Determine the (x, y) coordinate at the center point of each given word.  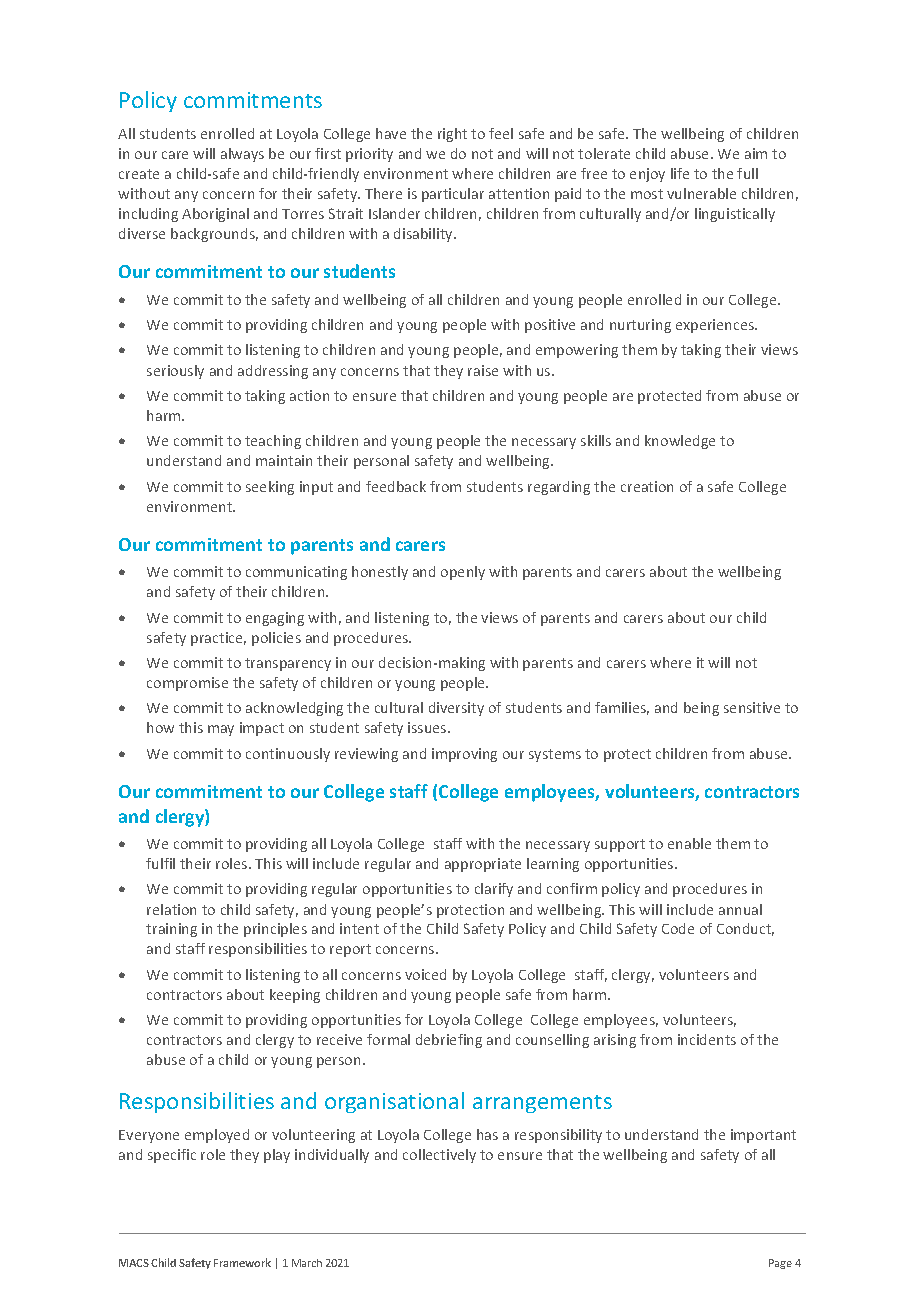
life (680, 173)
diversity (456, 709)
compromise (187, 684)
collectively (439, 1156)
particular (453, 195)
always (242, 155)
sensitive (752, 707)
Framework (242, 1262)
